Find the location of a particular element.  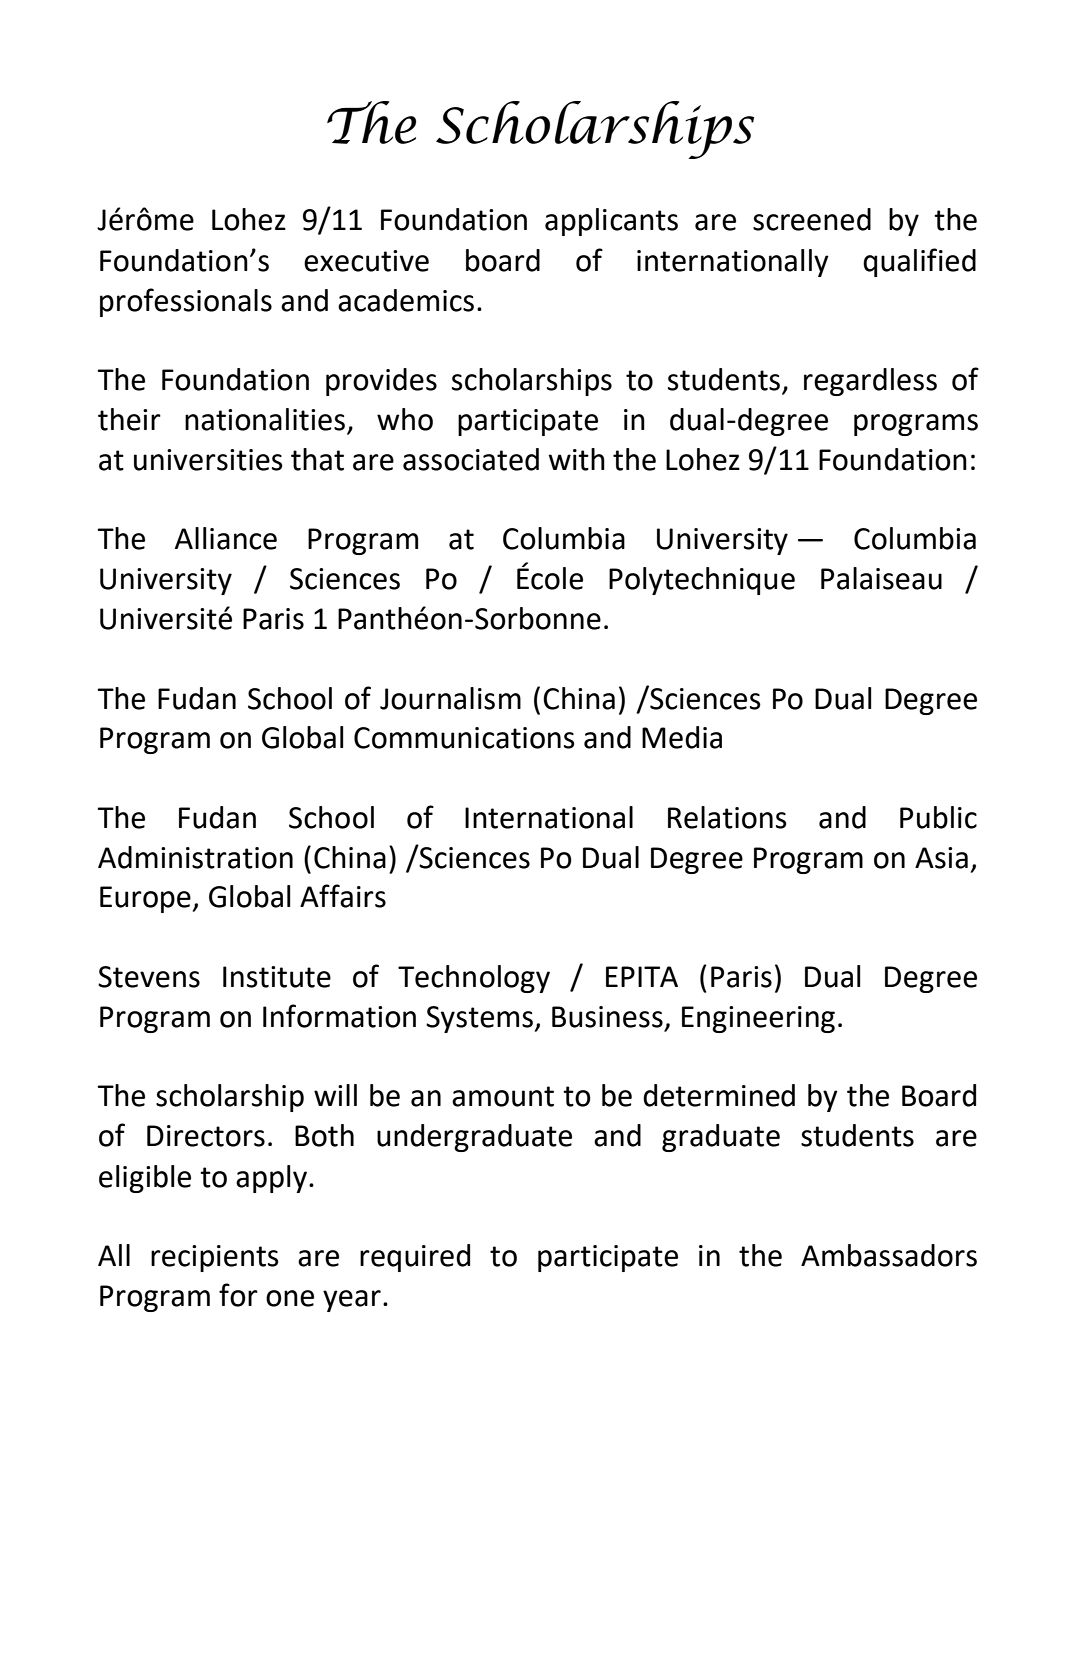

Technology is located at coordinates (474, 979).
